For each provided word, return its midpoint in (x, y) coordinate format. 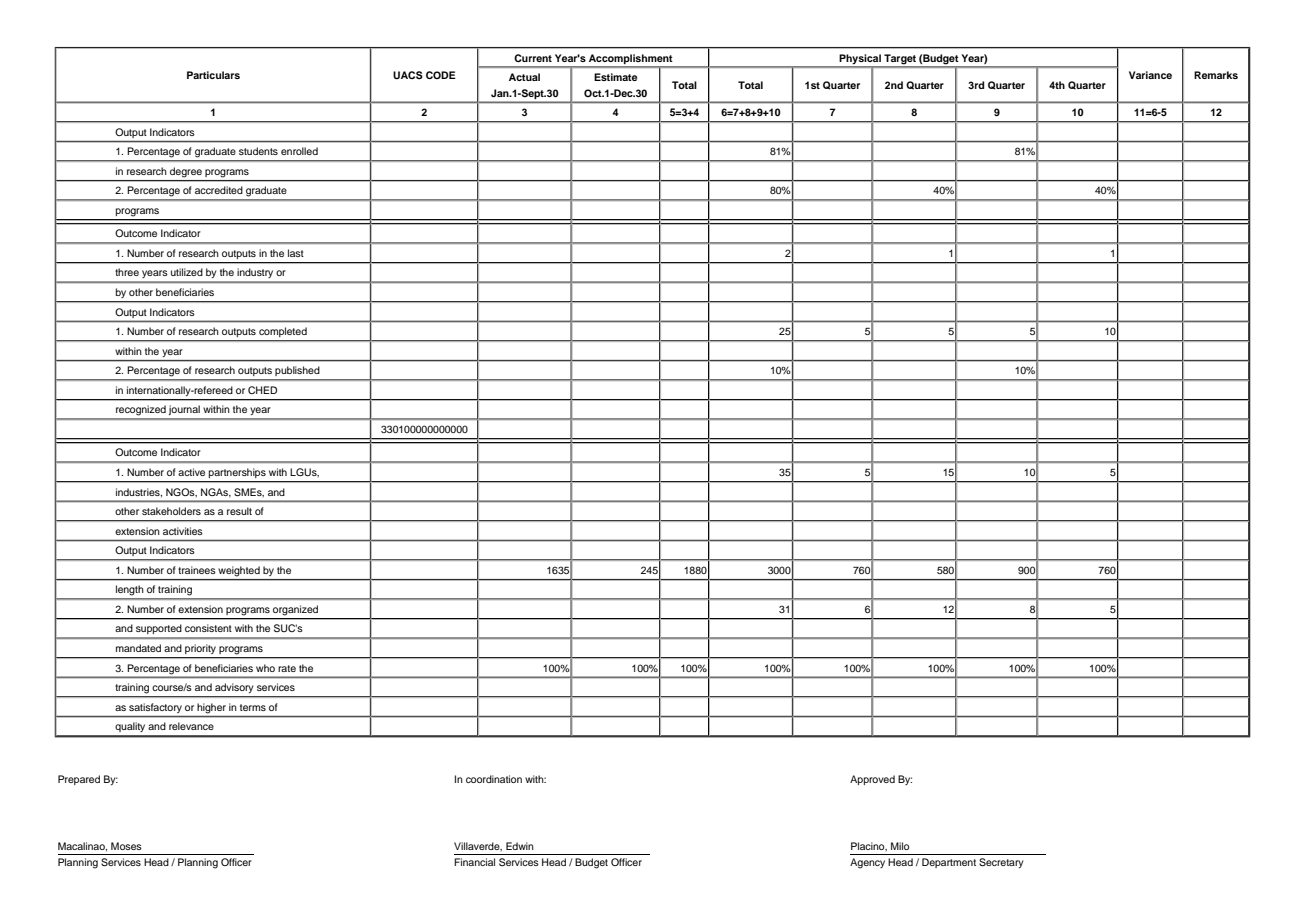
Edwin (520, 846)
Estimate (615, 77)
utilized (187, 272)
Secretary (1001, 863)
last (296, 253)
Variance (1150, 75)
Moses (126, 846)
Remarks (1216, 75)
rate (287, 668)
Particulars (213, 75)
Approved (872, 780)
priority (200, 649)
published (297, 371)
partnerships (237, 473)
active (191, 472)
